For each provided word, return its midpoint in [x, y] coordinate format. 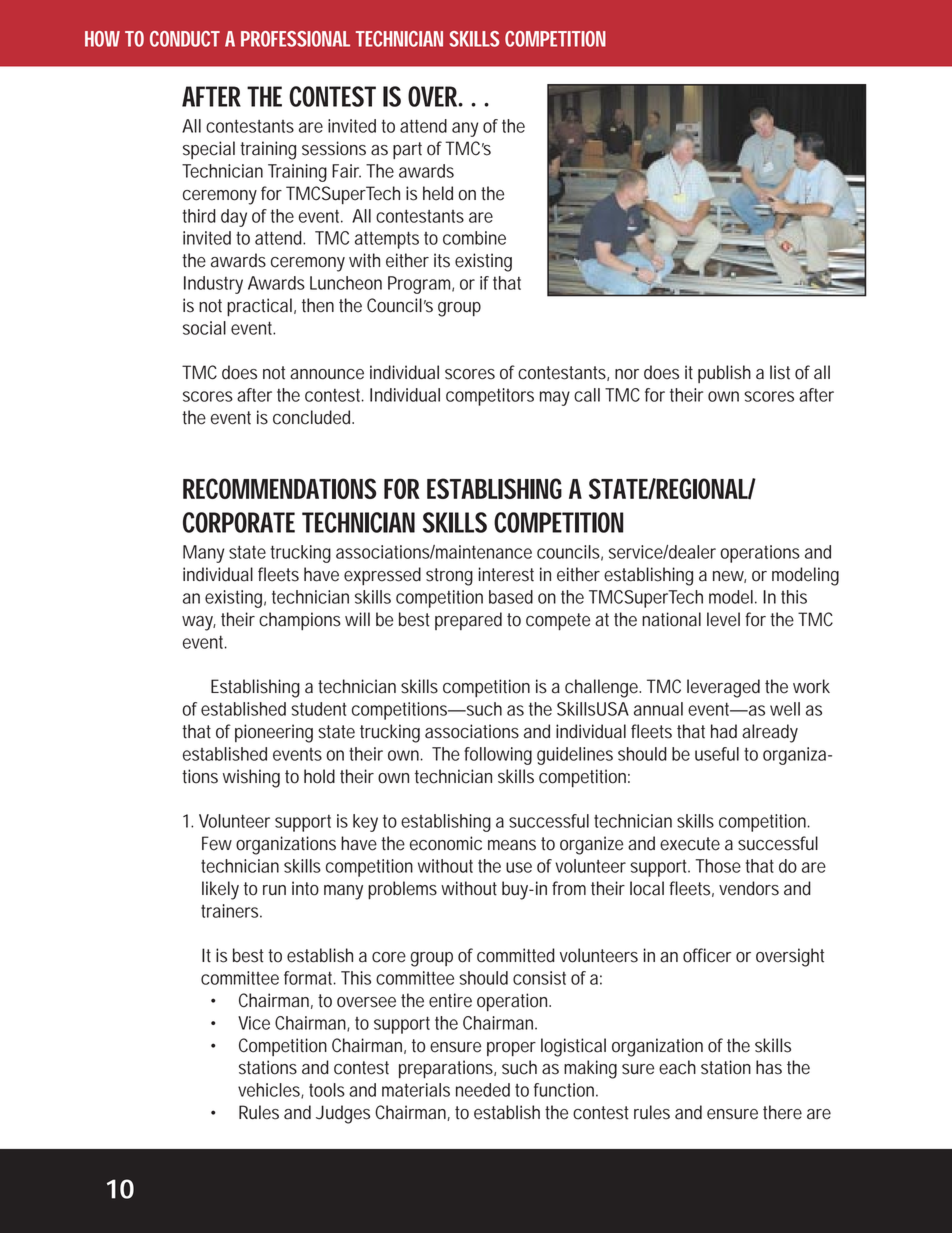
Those [718, 866]
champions [300, 621]
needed [483, 1090]
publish [724, 374]
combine [474, 238]
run [274, 890]
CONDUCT [185, 39]
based [511, 597]
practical [261, 307]
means [512, 845]
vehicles [271, 1091]
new [729, 577]
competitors [490, 397]
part [407, 150]
